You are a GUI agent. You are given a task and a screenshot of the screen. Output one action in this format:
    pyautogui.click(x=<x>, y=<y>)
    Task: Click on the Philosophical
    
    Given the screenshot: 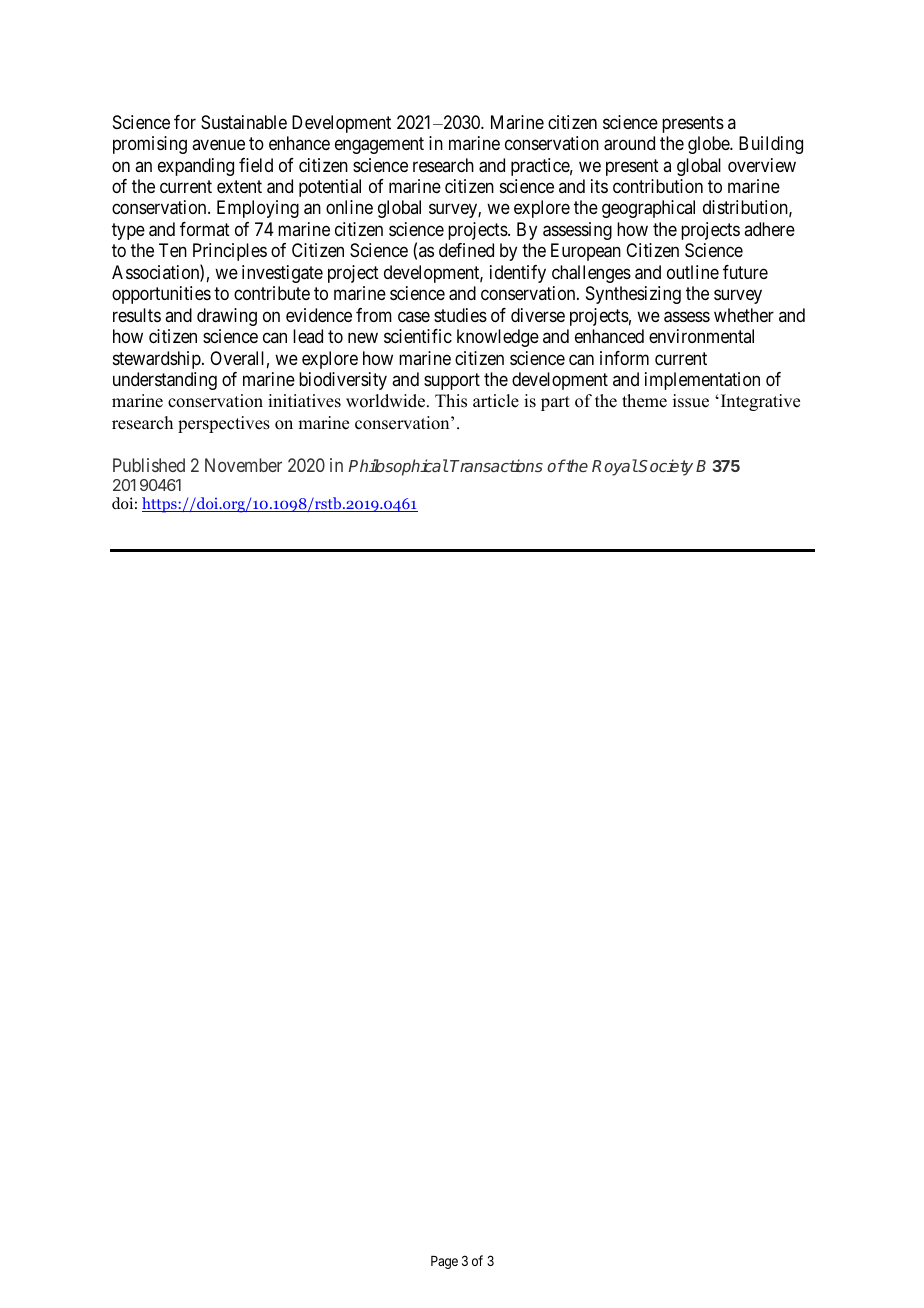 What is the action you would take?
    pyautogui.click(x=398, y=467)
